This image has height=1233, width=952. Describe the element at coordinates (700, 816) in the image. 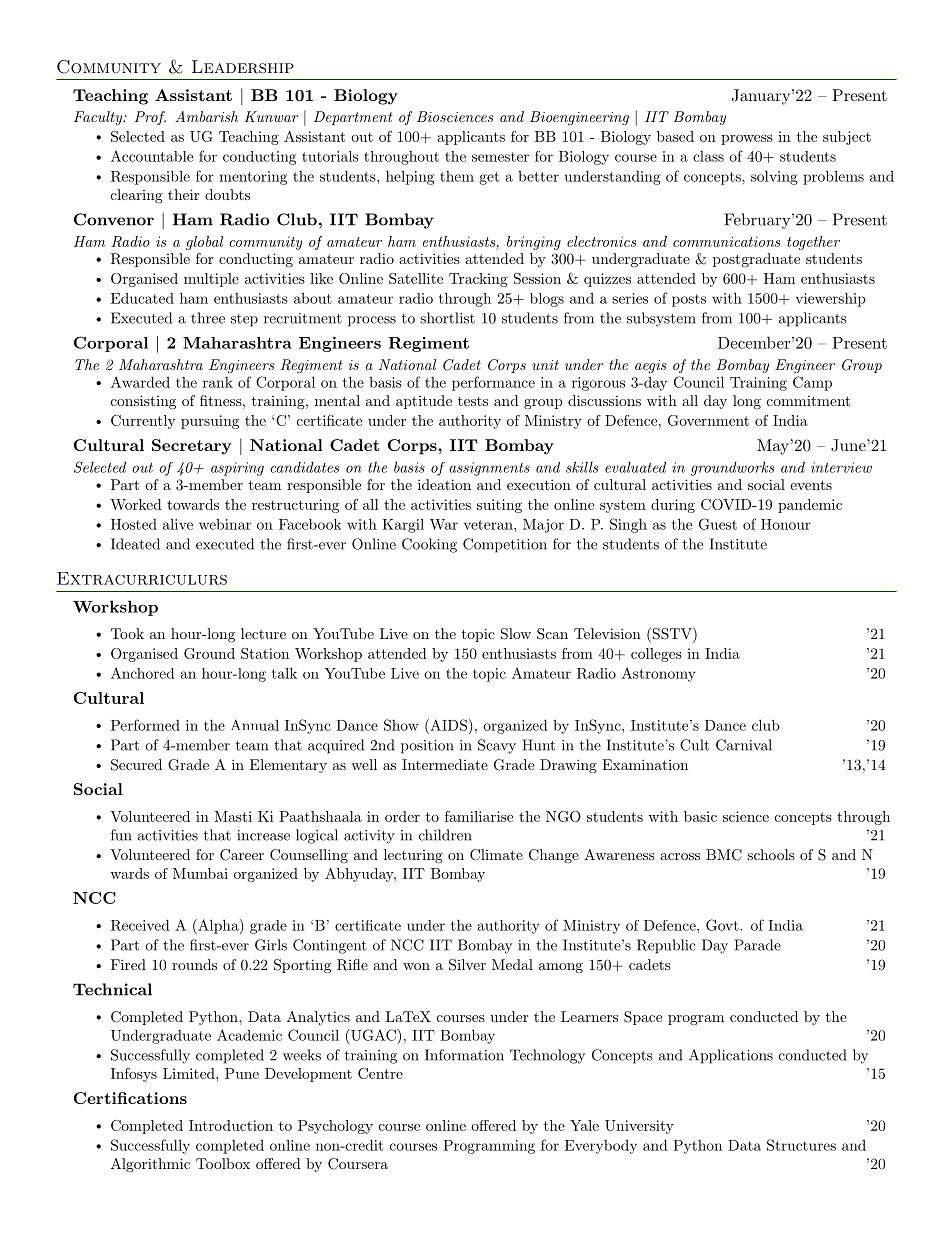

I see `basic` at that location.
